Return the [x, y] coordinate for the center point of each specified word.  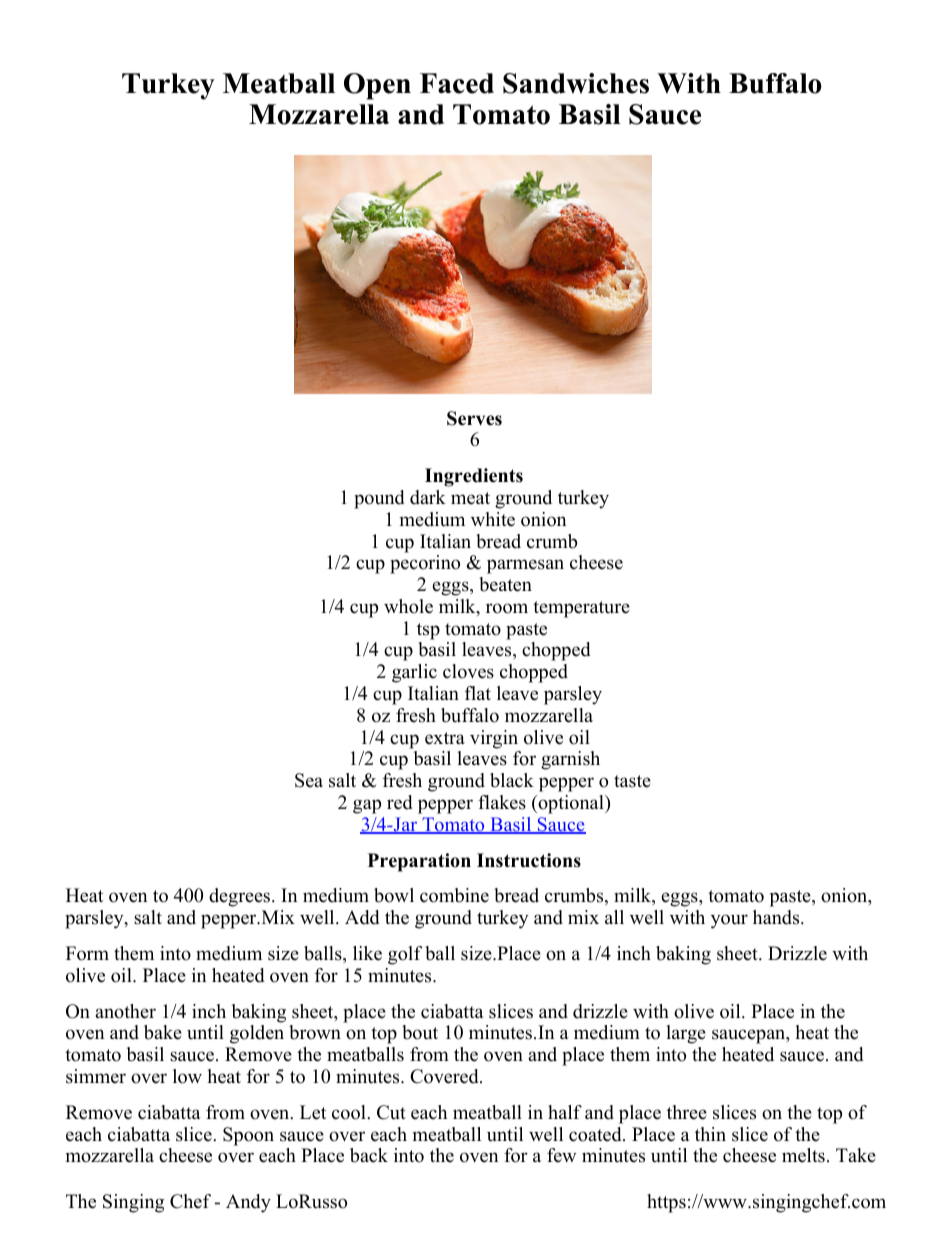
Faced [457, 83]
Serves [474, 418]
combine [454, 895]
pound [379, 499]
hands [777, 917]
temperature [581, 609]
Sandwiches [576, 83]
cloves [468, 671]
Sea [309, 780]
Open [377, 86]
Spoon [248, 1136]
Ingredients [474, 477]
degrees [241, 897]
